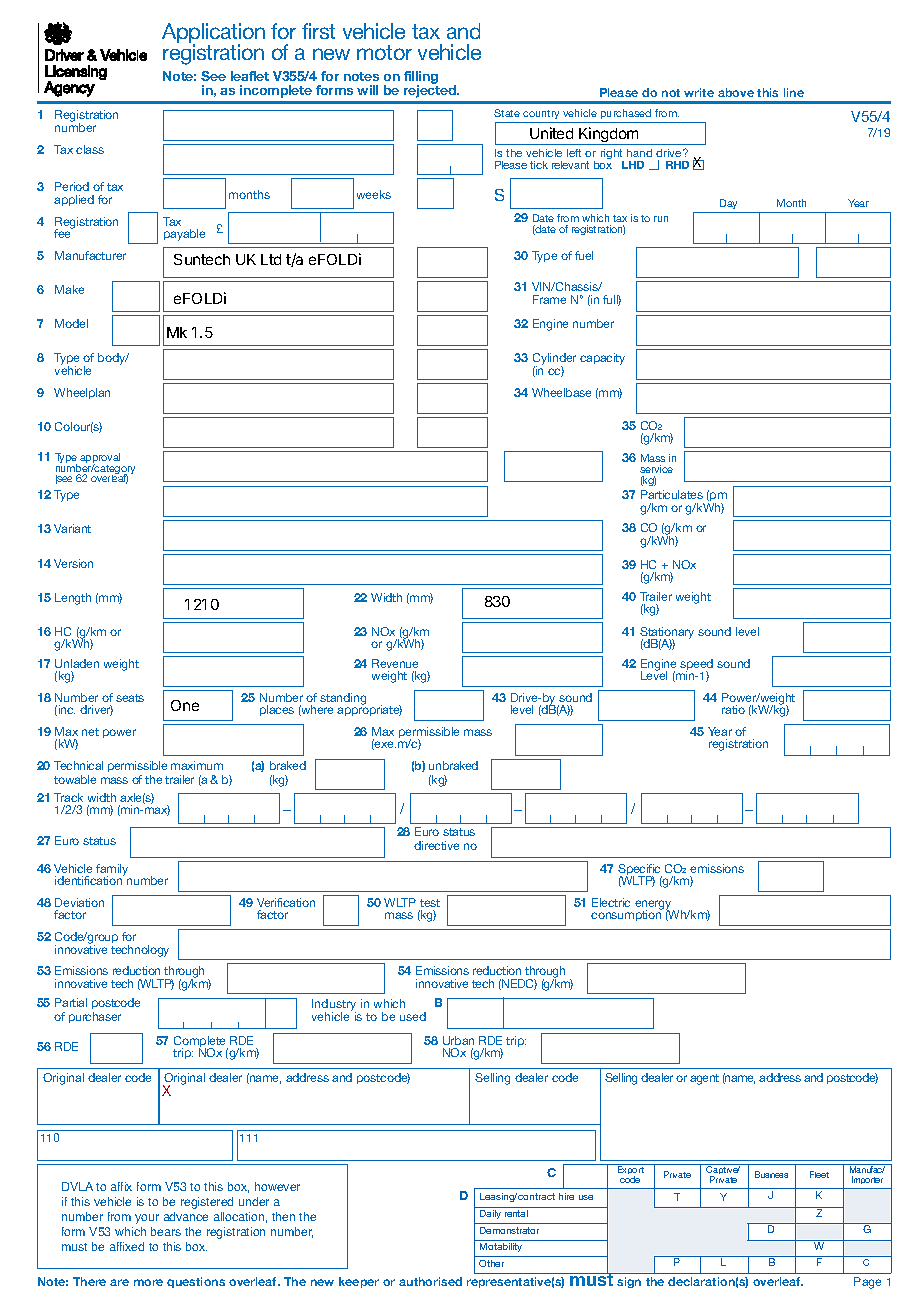 This document has height=1308, width=924. I want to click on bears, so click(166, 1231).
